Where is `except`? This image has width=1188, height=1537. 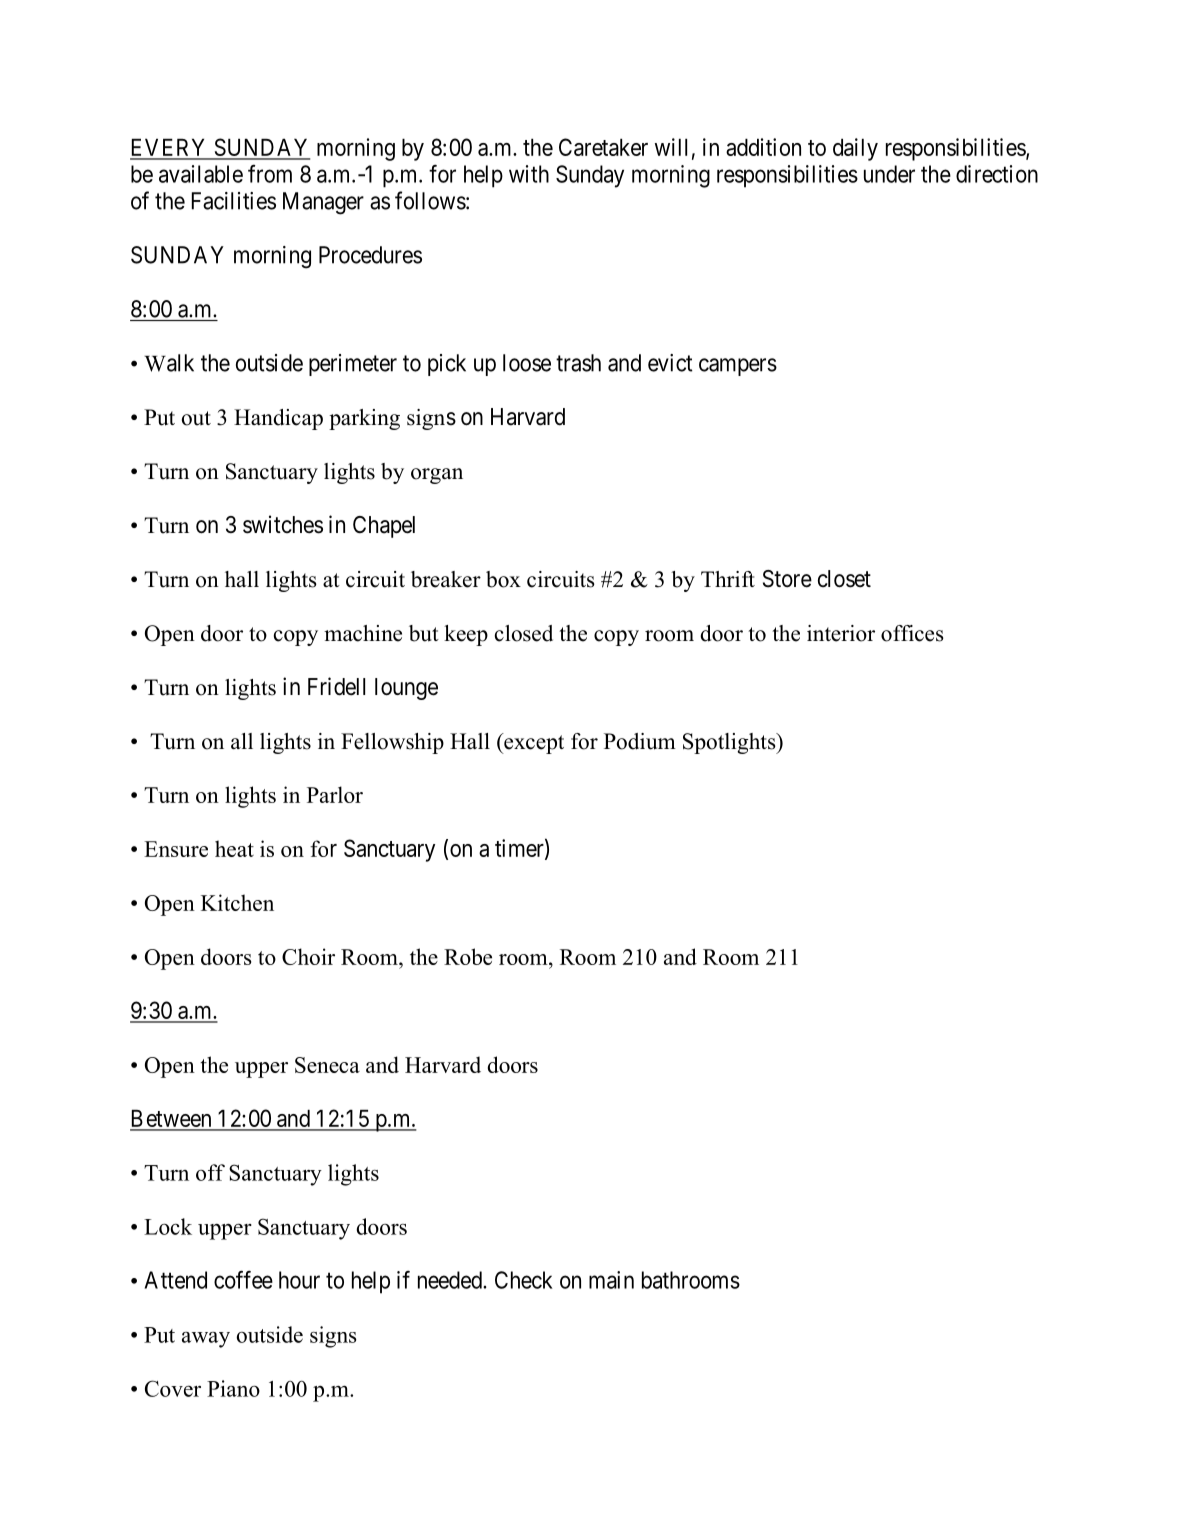
except is located at coordinates (533, 743).
